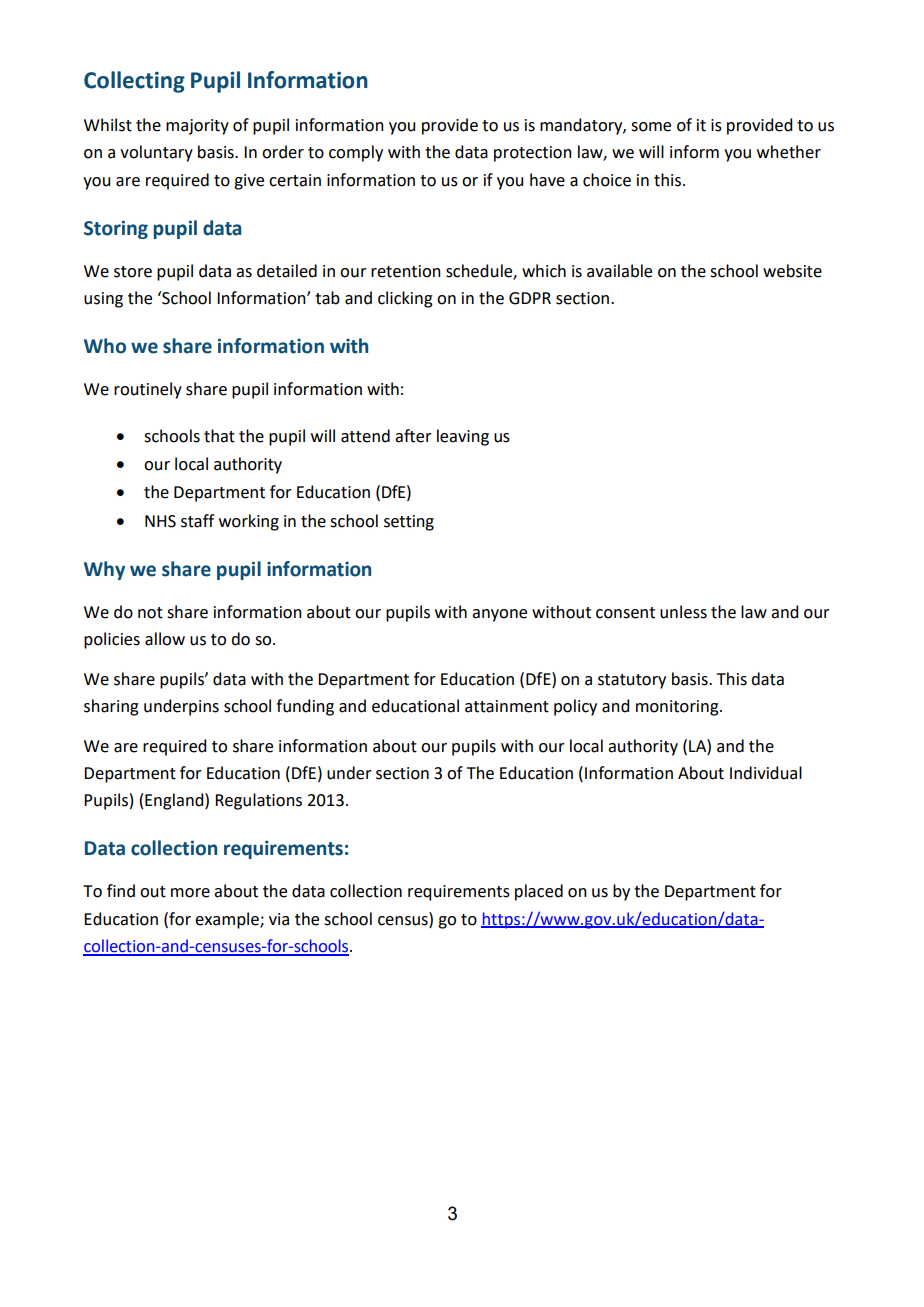 Image resolution: width=924 pixels, height=1307 pixels. What do you see at coordinates (197, 127) in the screenshot?
I see `majority` at bounding box center [197, 127].
